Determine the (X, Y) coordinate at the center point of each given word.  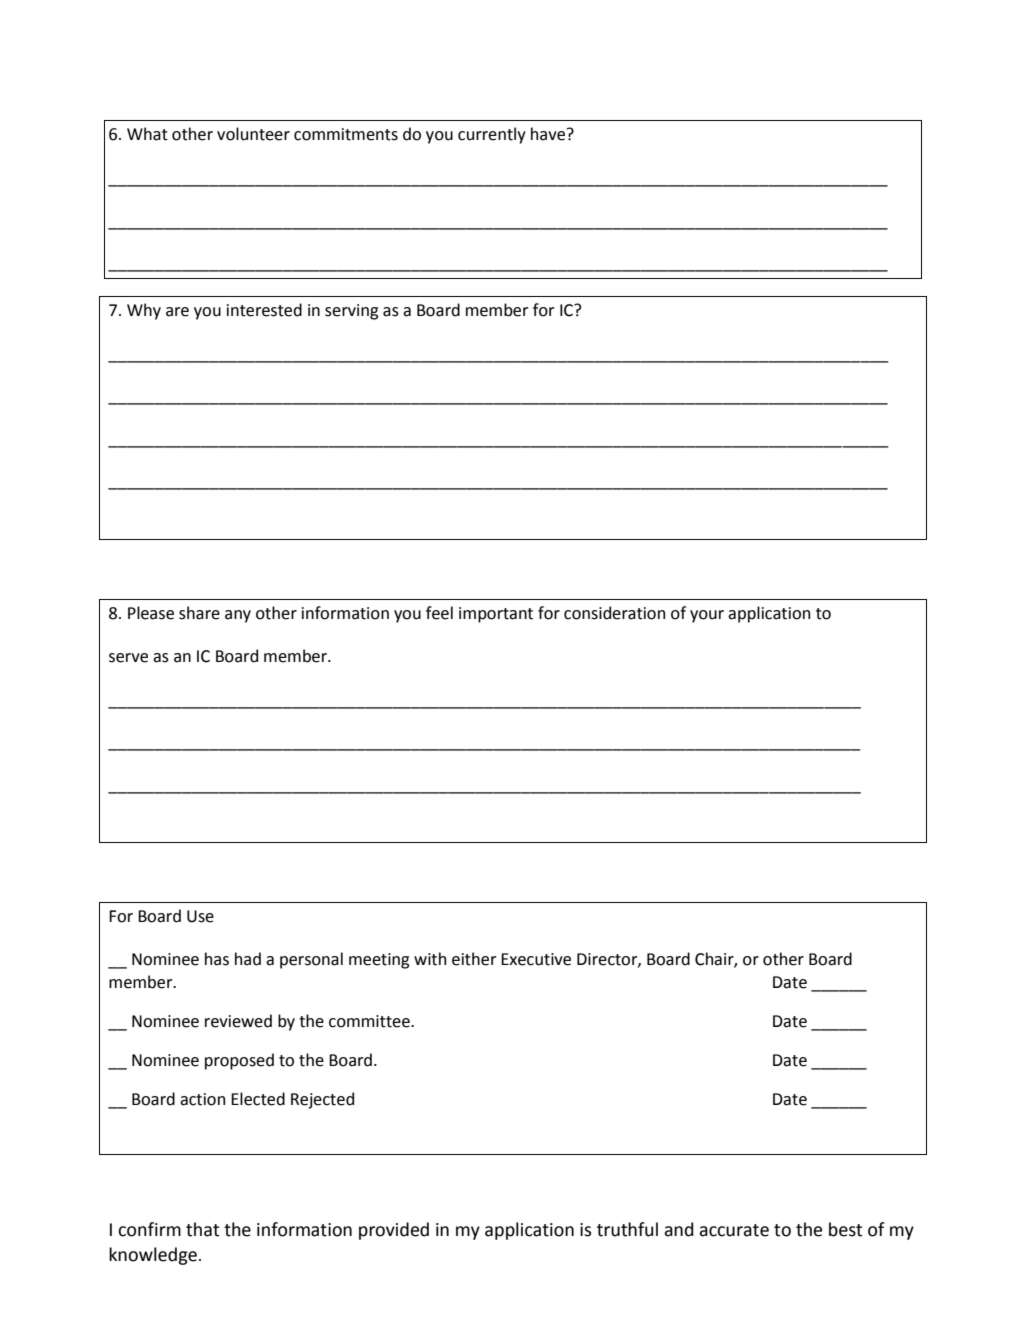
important (496, 615)
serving (351, 312)
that (202, 1229)
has (217, 959)
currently (492, 135)
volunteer (253, 134)
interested (264, 310)
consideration (614, 613)
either (474, 959)
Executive (536, 959)
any (238, 616)
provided (394, 1231)
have (549, 134)
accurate (734, 1230)
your (707, 616)
